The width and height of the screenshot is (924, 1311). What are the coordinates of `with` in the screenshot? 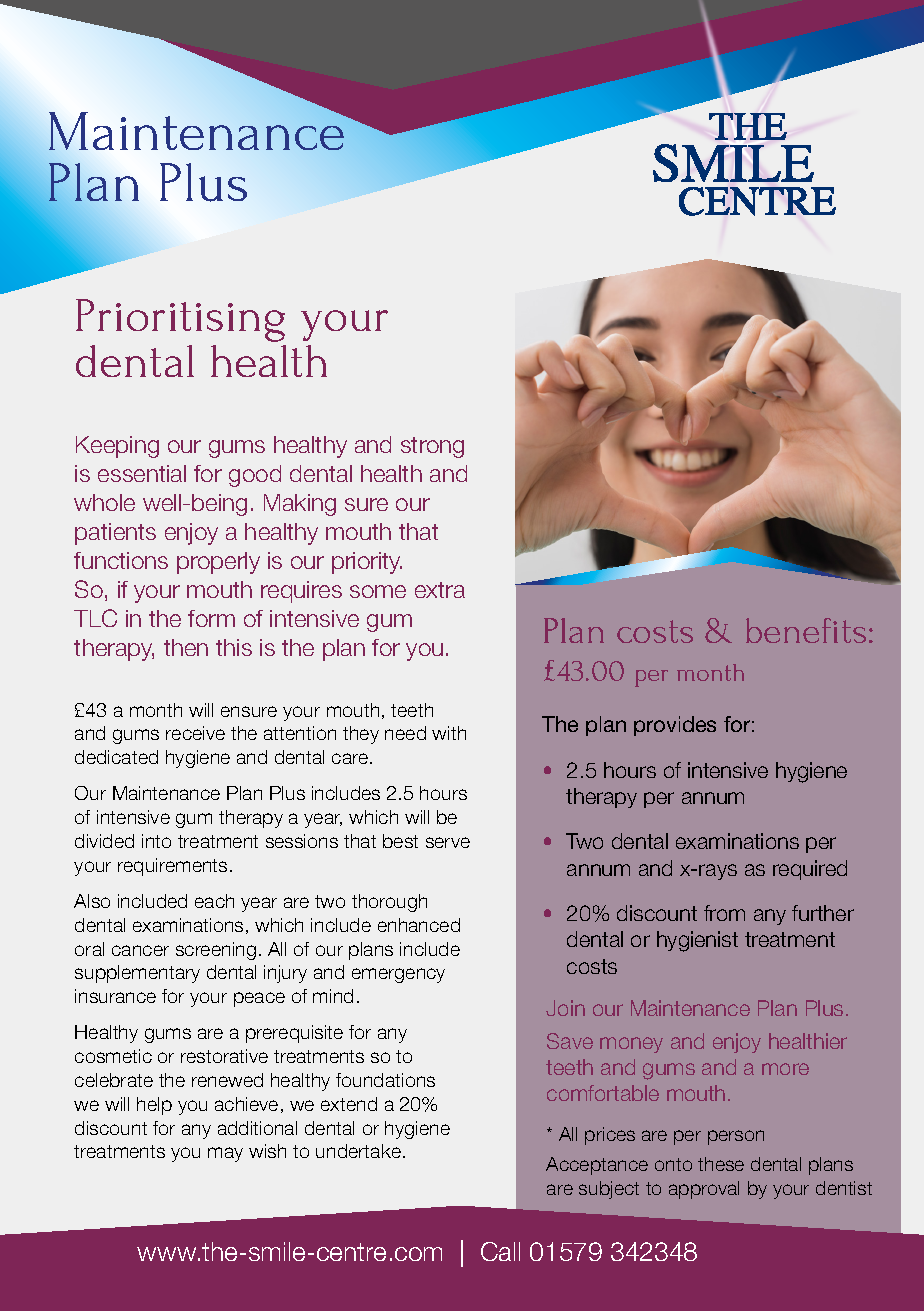 It's located at (449, 733).
